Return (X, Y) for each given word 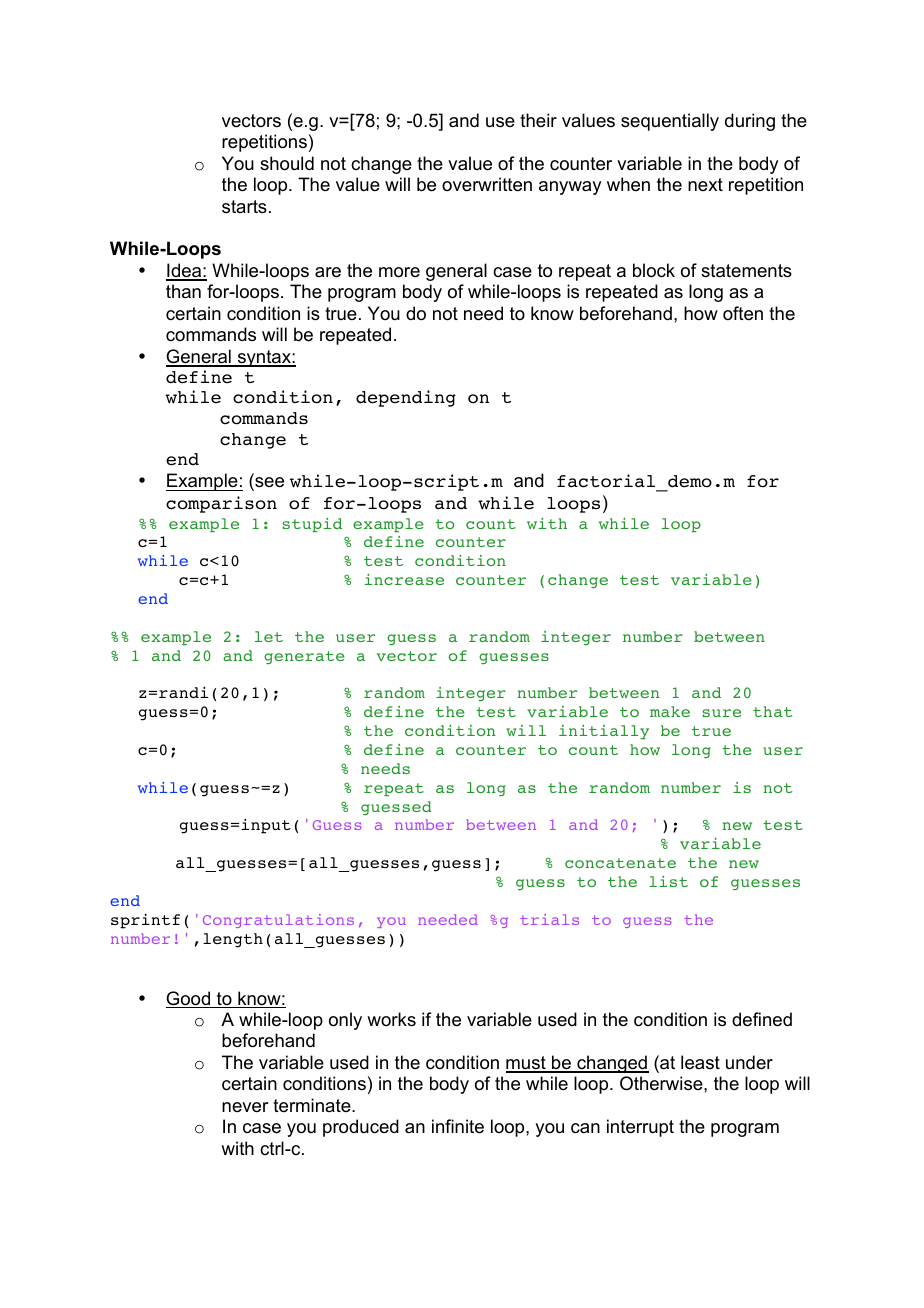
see (268, 484)
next (705, 184)
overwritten (487, 184)
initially (604, 732)
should (287, 163)
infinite (458, 1126)
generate (304, 657)
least (700, 1062)
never (245, 1107)
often (743, 313)
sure (721, 713)
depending (406, 398)
